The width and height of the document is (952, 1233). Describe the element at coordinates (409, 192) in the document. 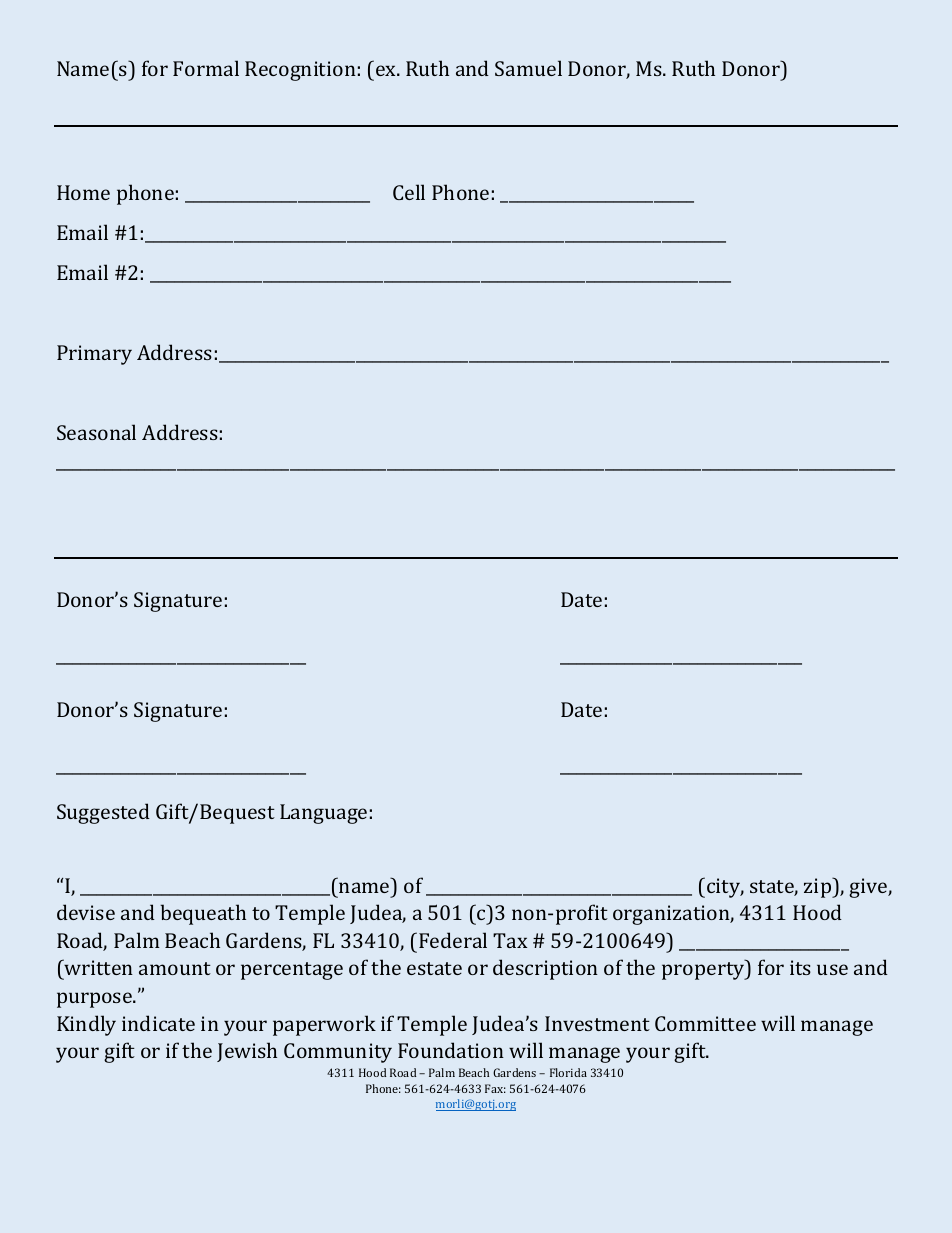

I see `Cell` at that location.
